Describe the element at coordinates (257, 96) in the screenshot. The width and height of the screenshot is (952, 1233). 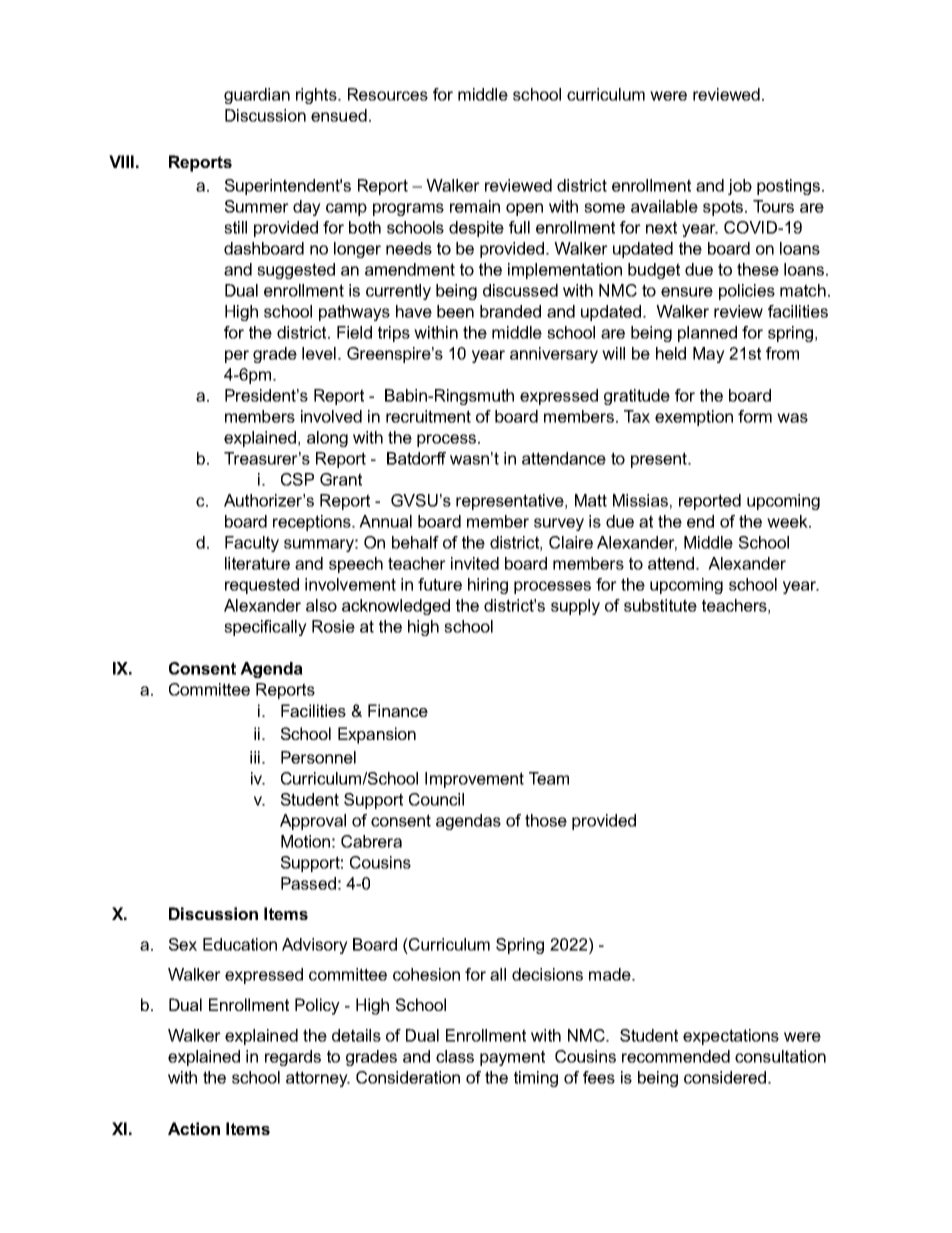
I see `guardian` at that location.
